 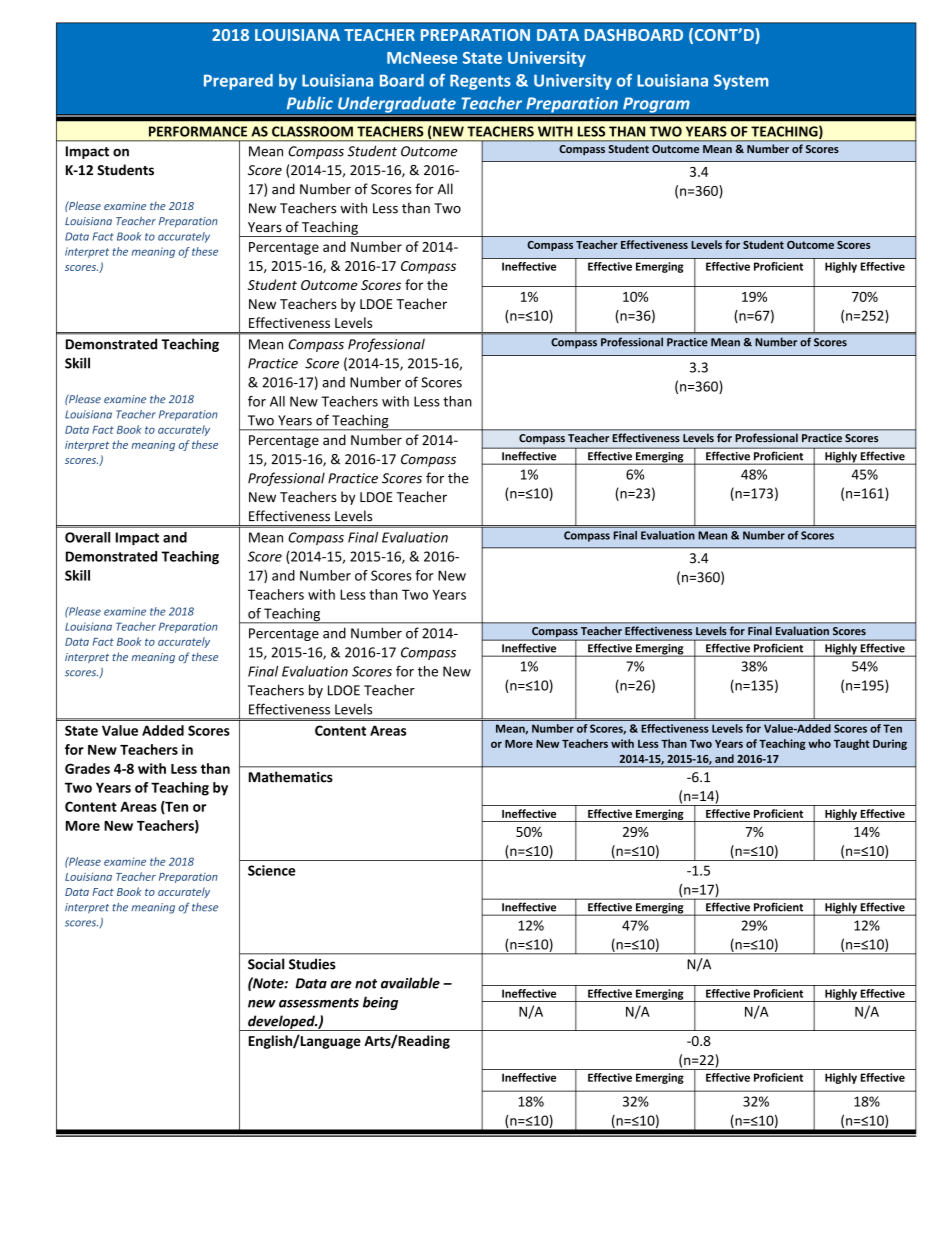 What do you see at coordinates (890, 744) in the screenshot?
I see `During` at bounding box center [890, 744].
